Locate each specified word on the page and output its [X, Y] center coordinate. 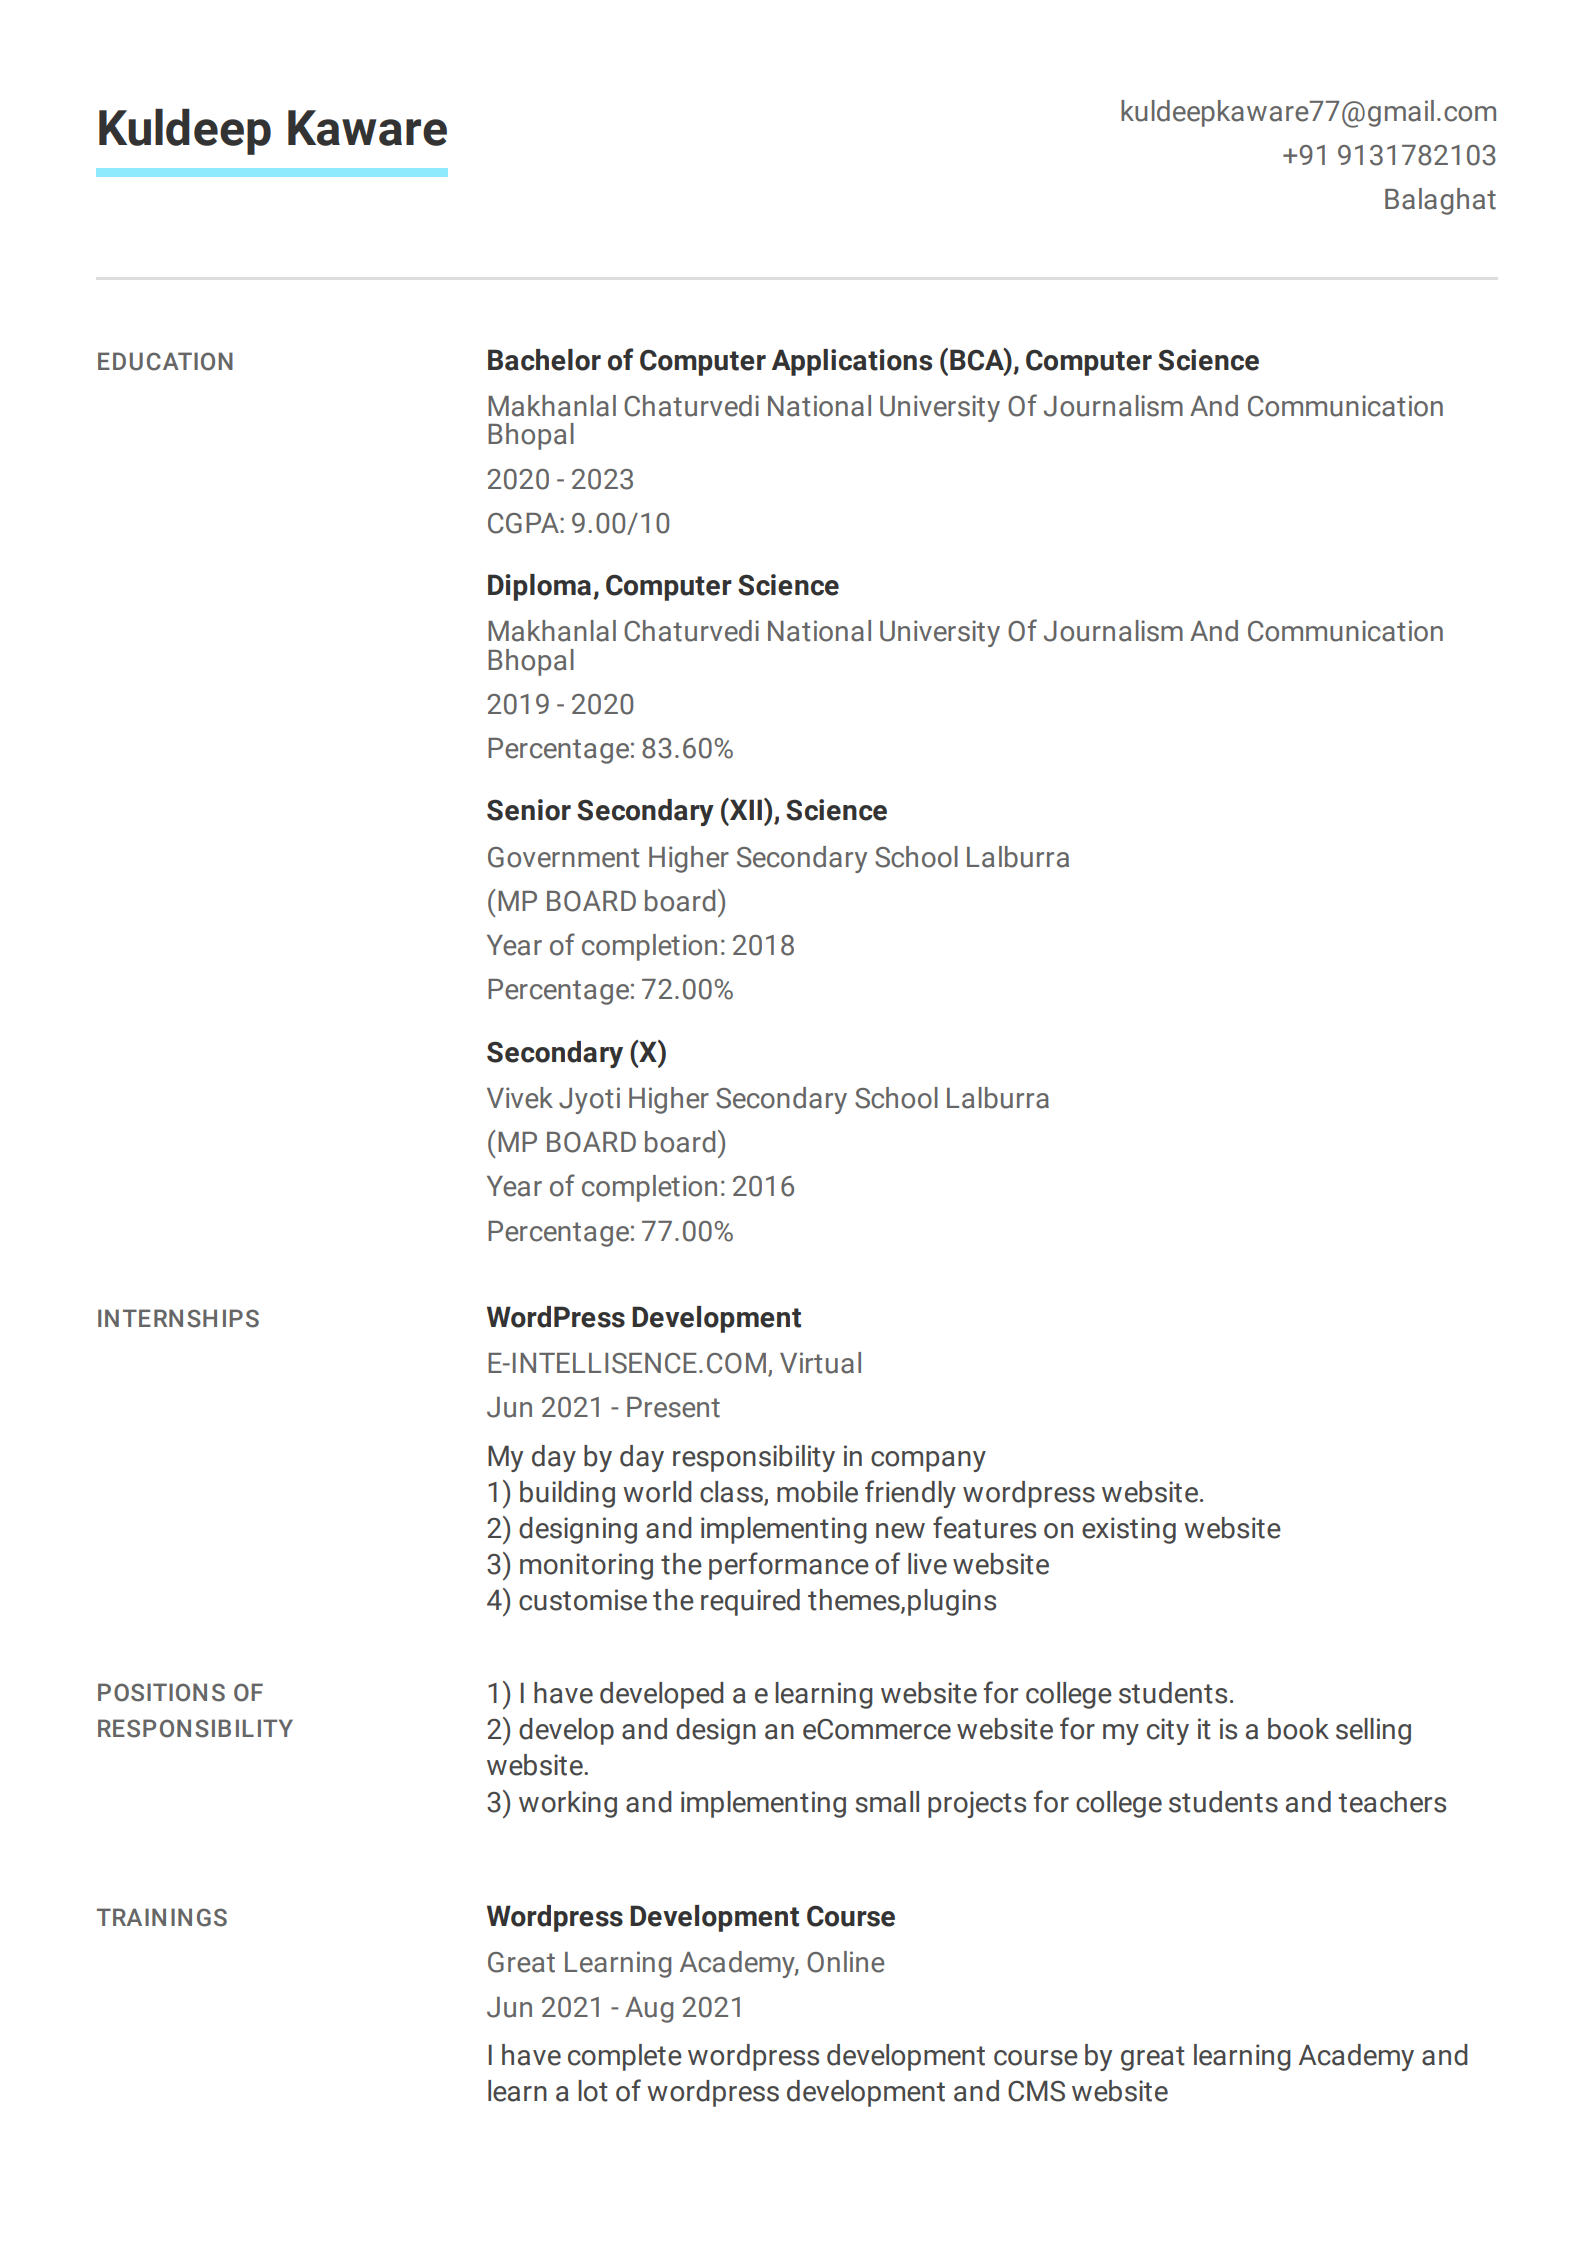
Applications [852, 362]
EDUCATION [165, 361]
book [1298, 1729]
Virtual [820, 1363]
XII [745, 809]
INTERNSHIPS [178, 1318]
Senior [529, 810]
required [750, 1602]
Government [563, 857]
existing [1129, 1530]
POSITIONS [161, 1692]
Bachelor [544, 360]
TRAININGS [162, 1917]
